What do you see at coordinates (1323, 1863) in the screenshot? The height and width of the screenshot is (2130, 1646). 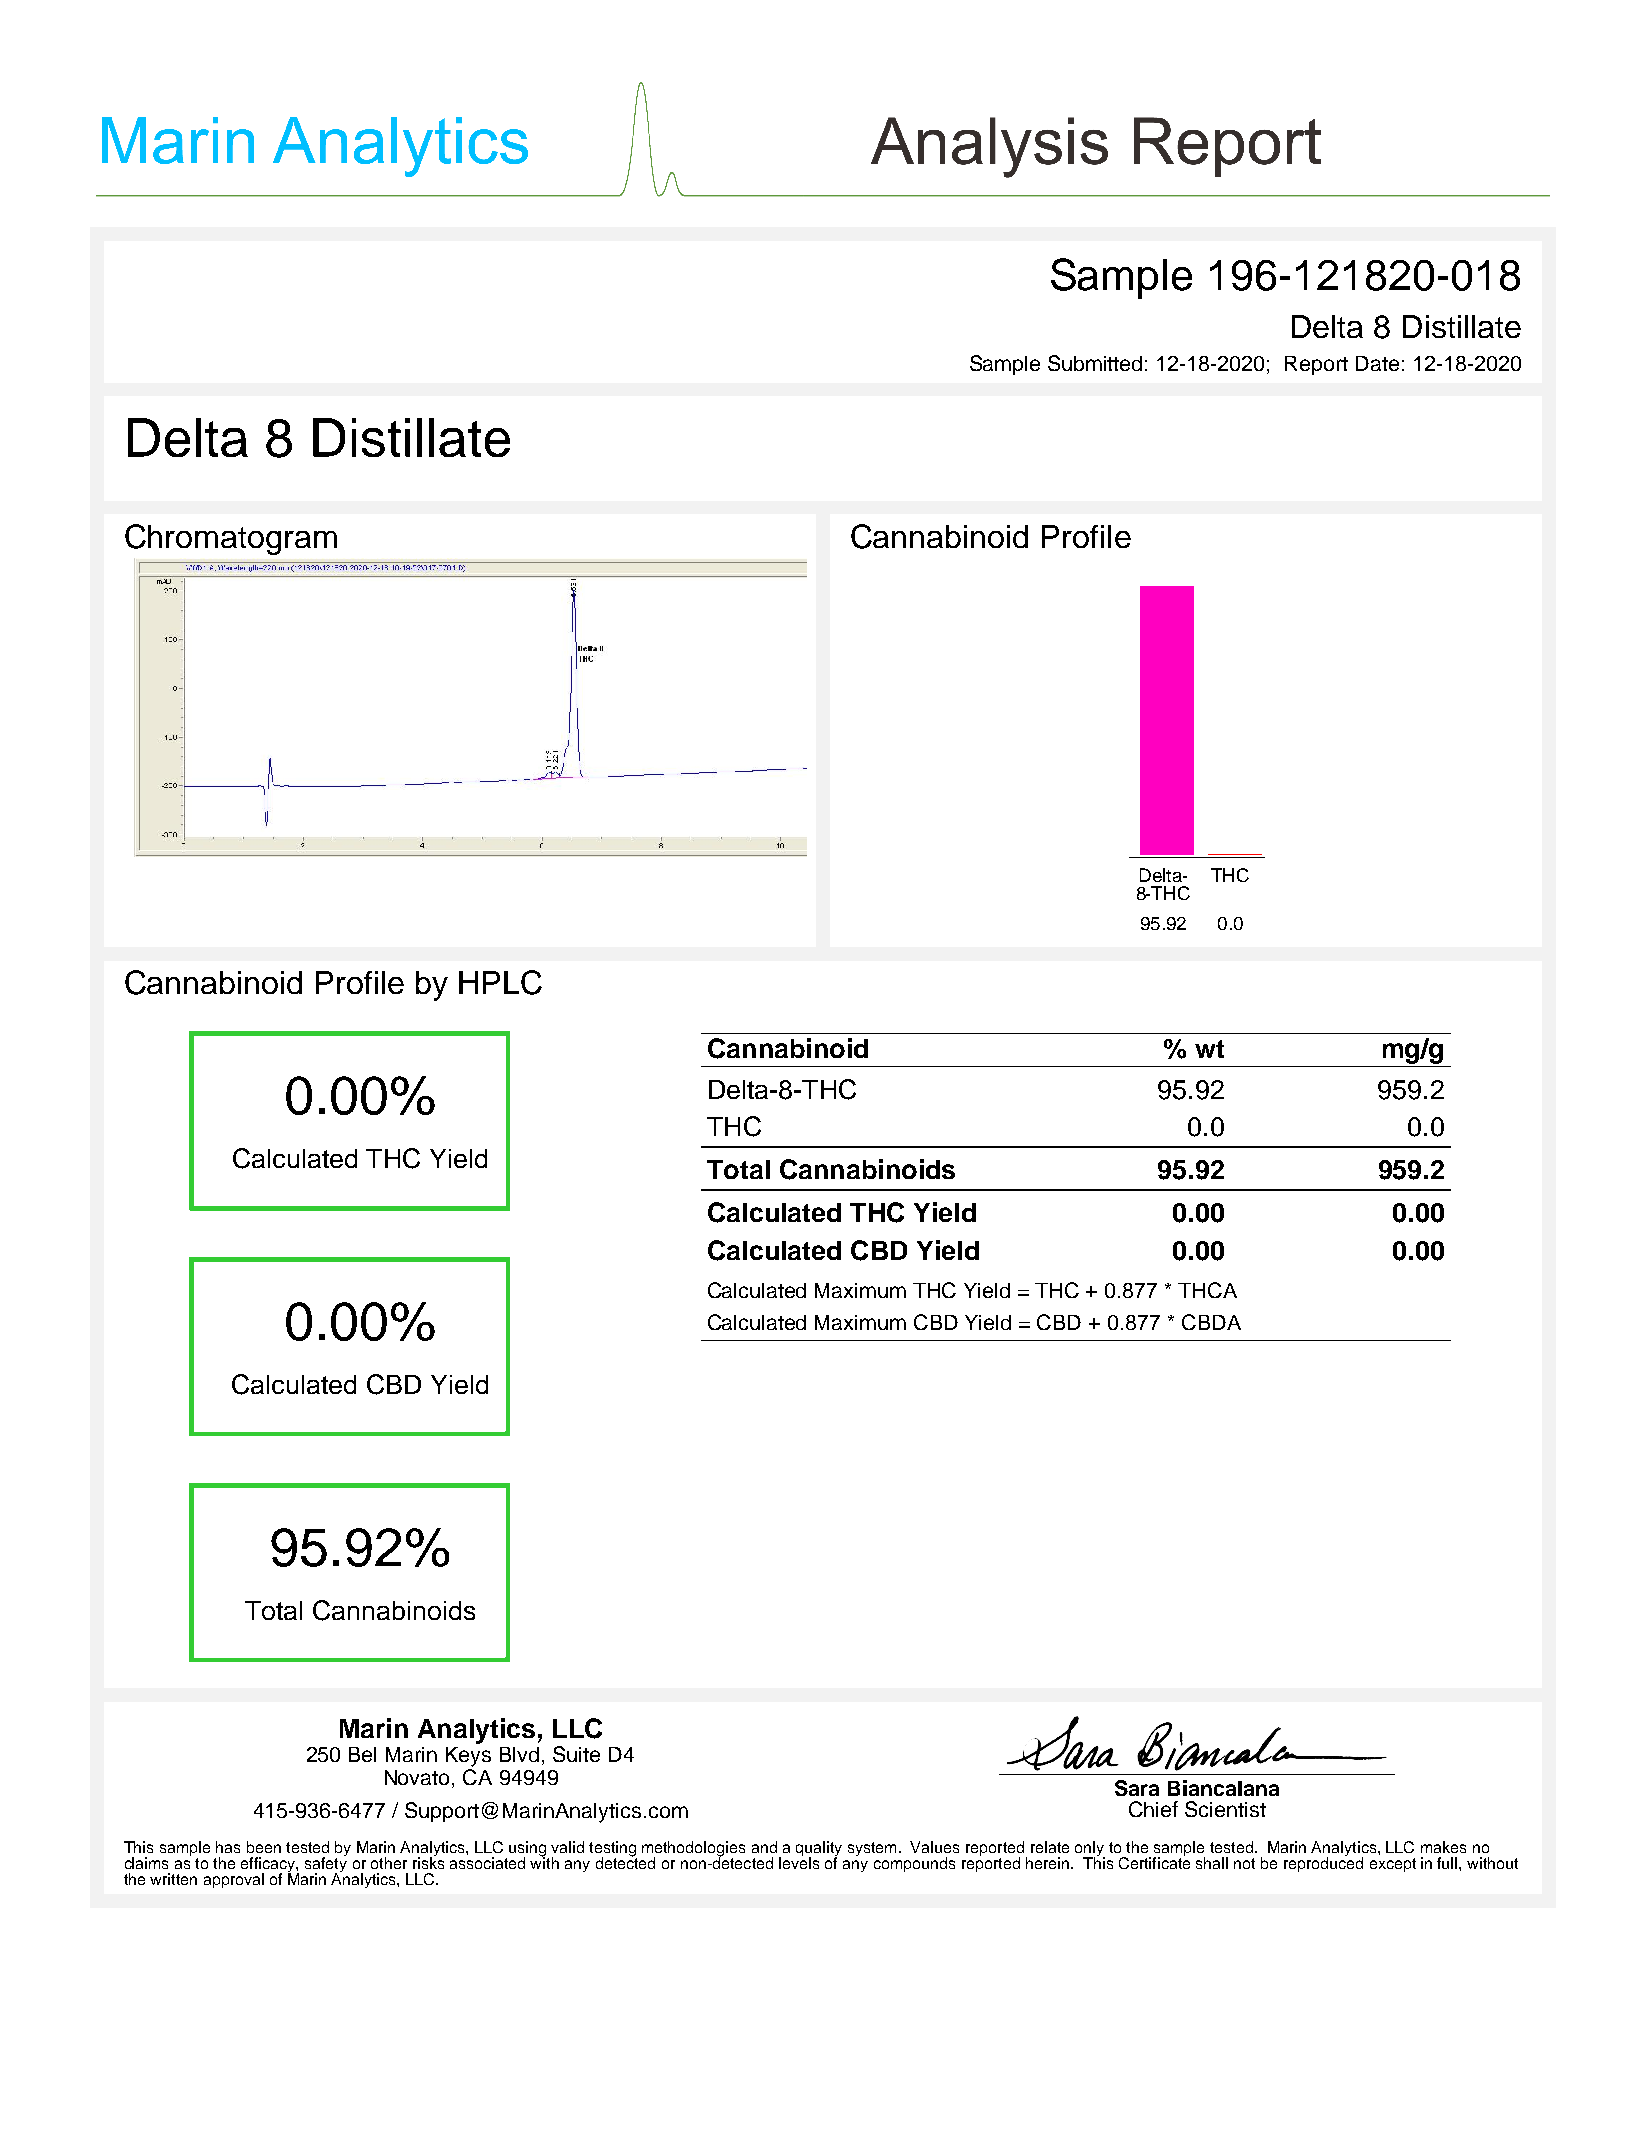 I see `reproduced` at bounding box center [1323, 1863].
